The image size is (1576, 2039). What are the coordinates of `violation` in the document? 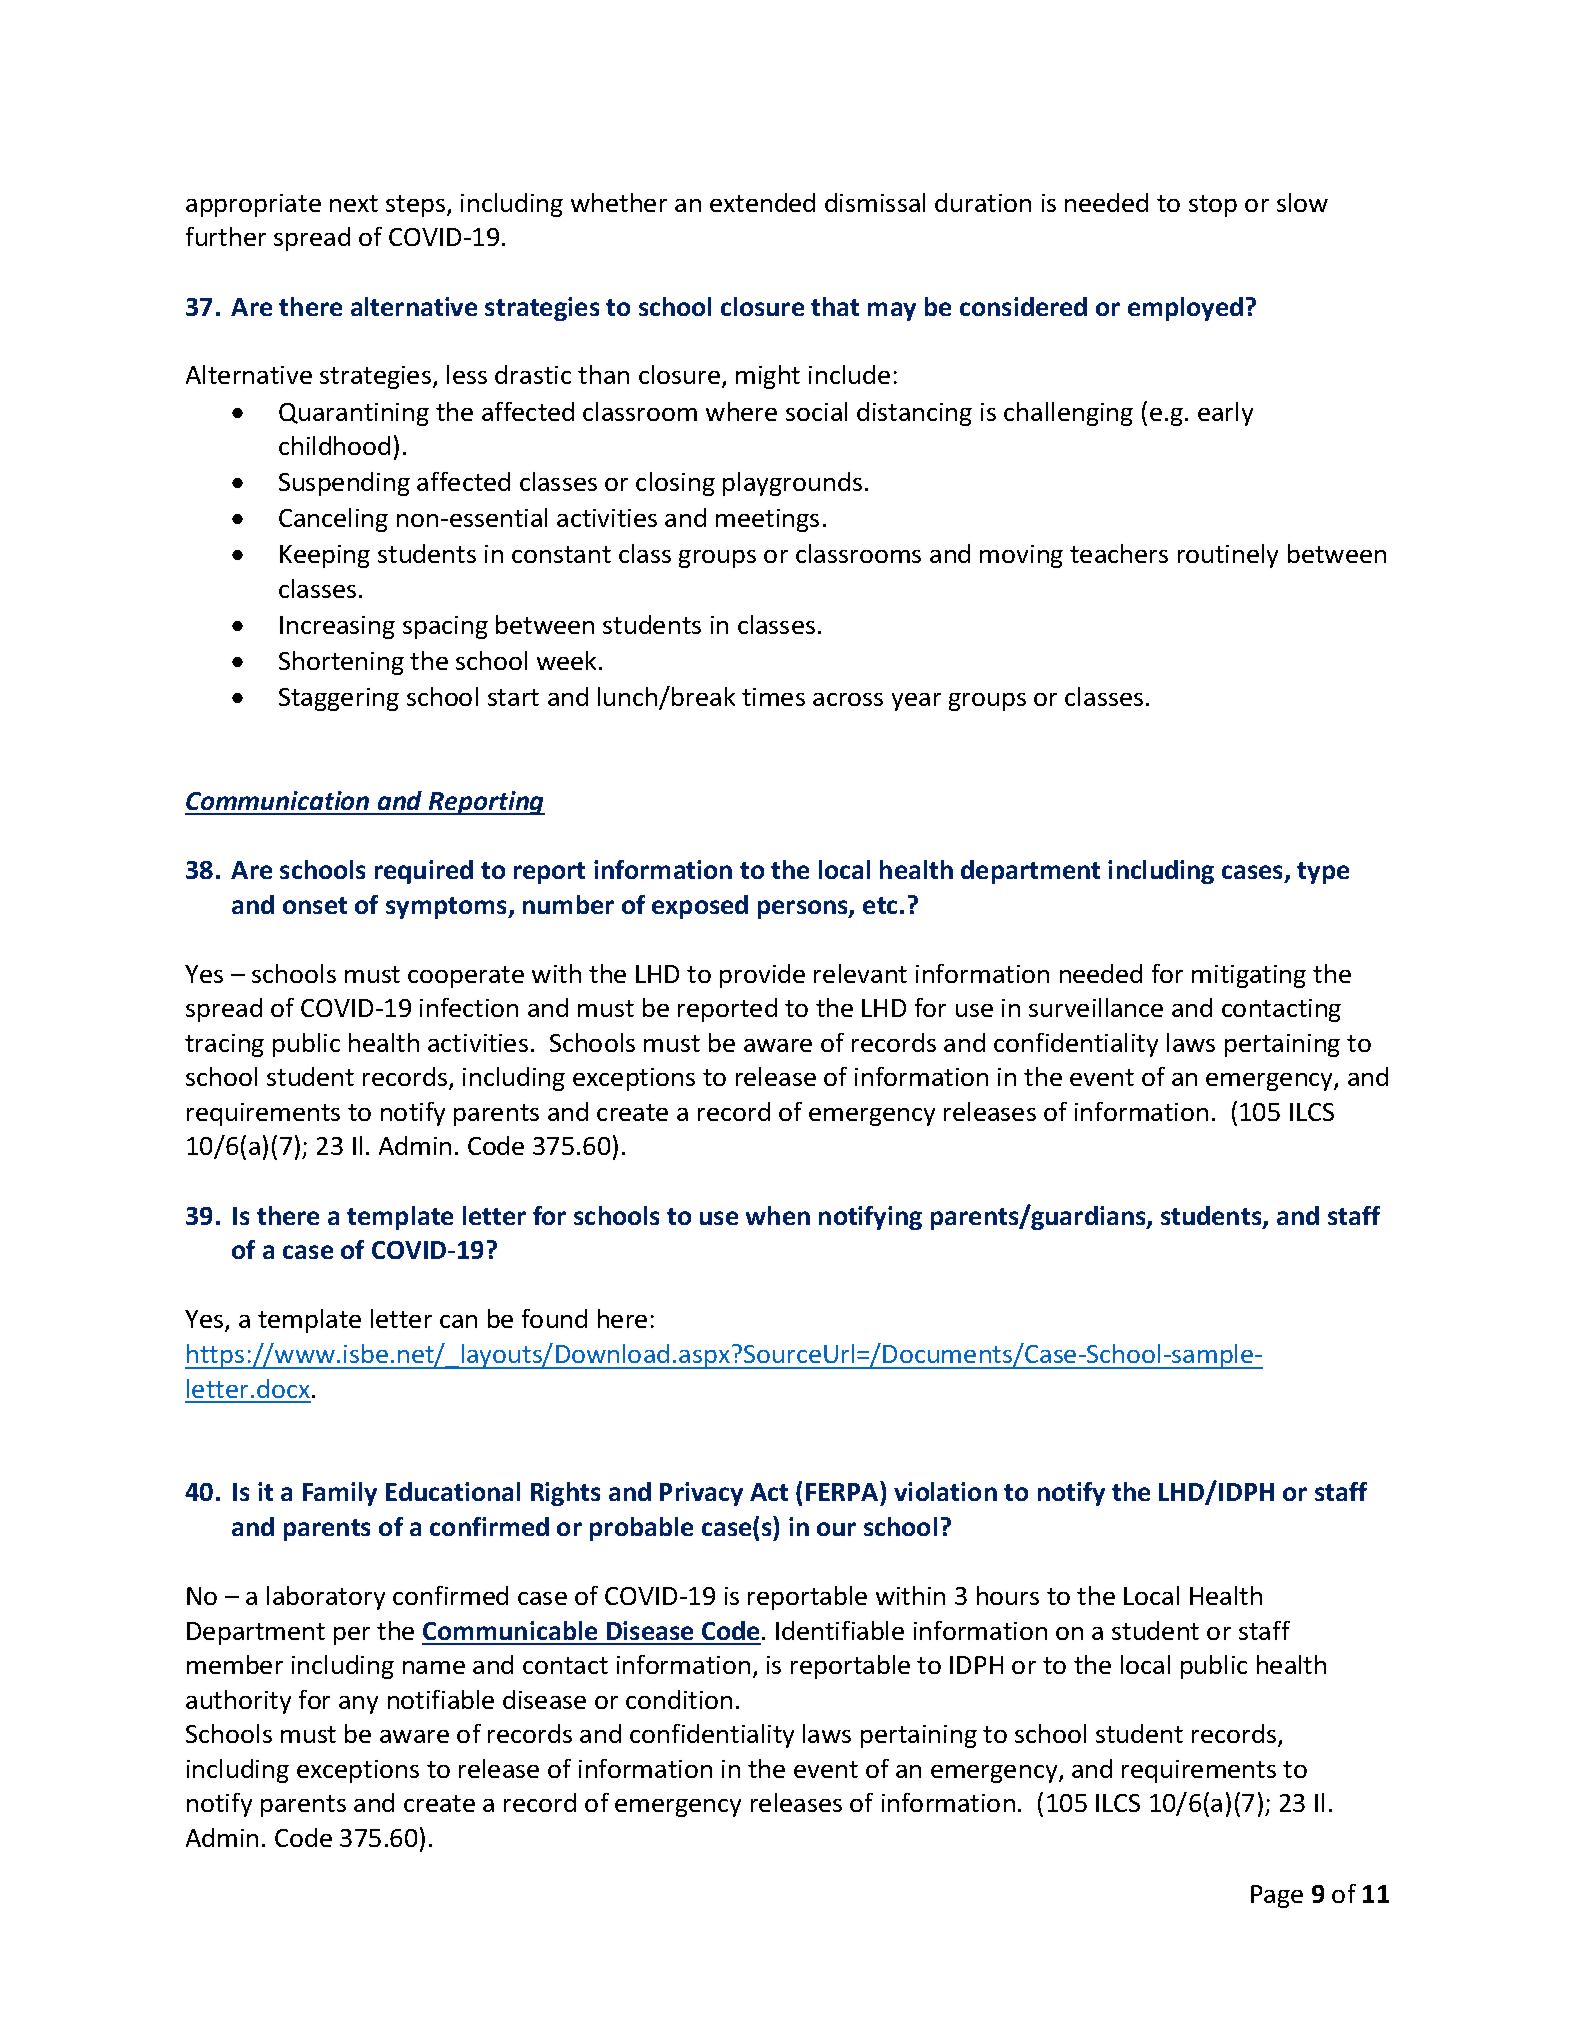 It's located at (945, 1491).
